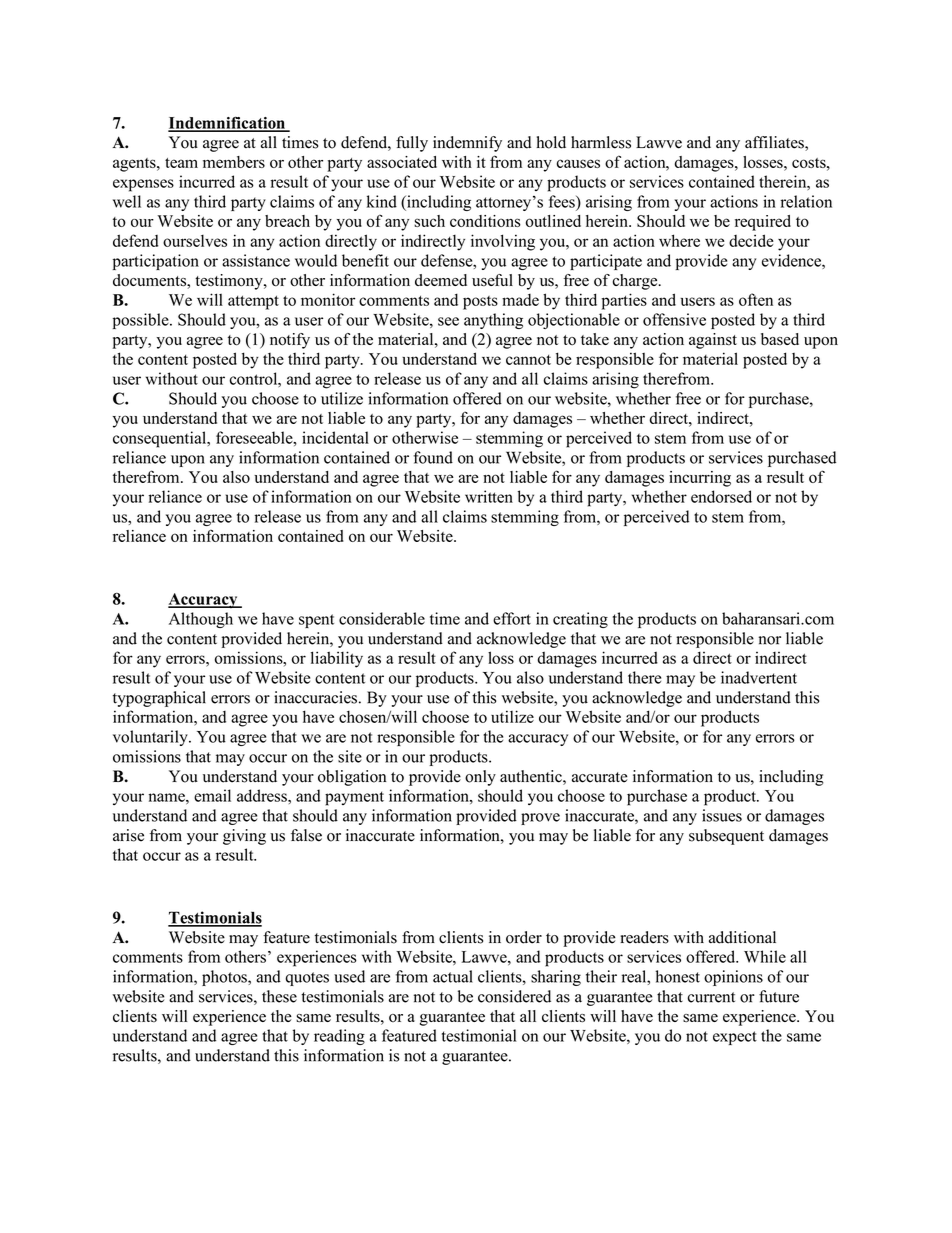 The height and width of the screenshot is (1233, 952). What do you see at coordinates (770, 640) in the screenshot?
I see `nor` at bounding box center [770, 640].
